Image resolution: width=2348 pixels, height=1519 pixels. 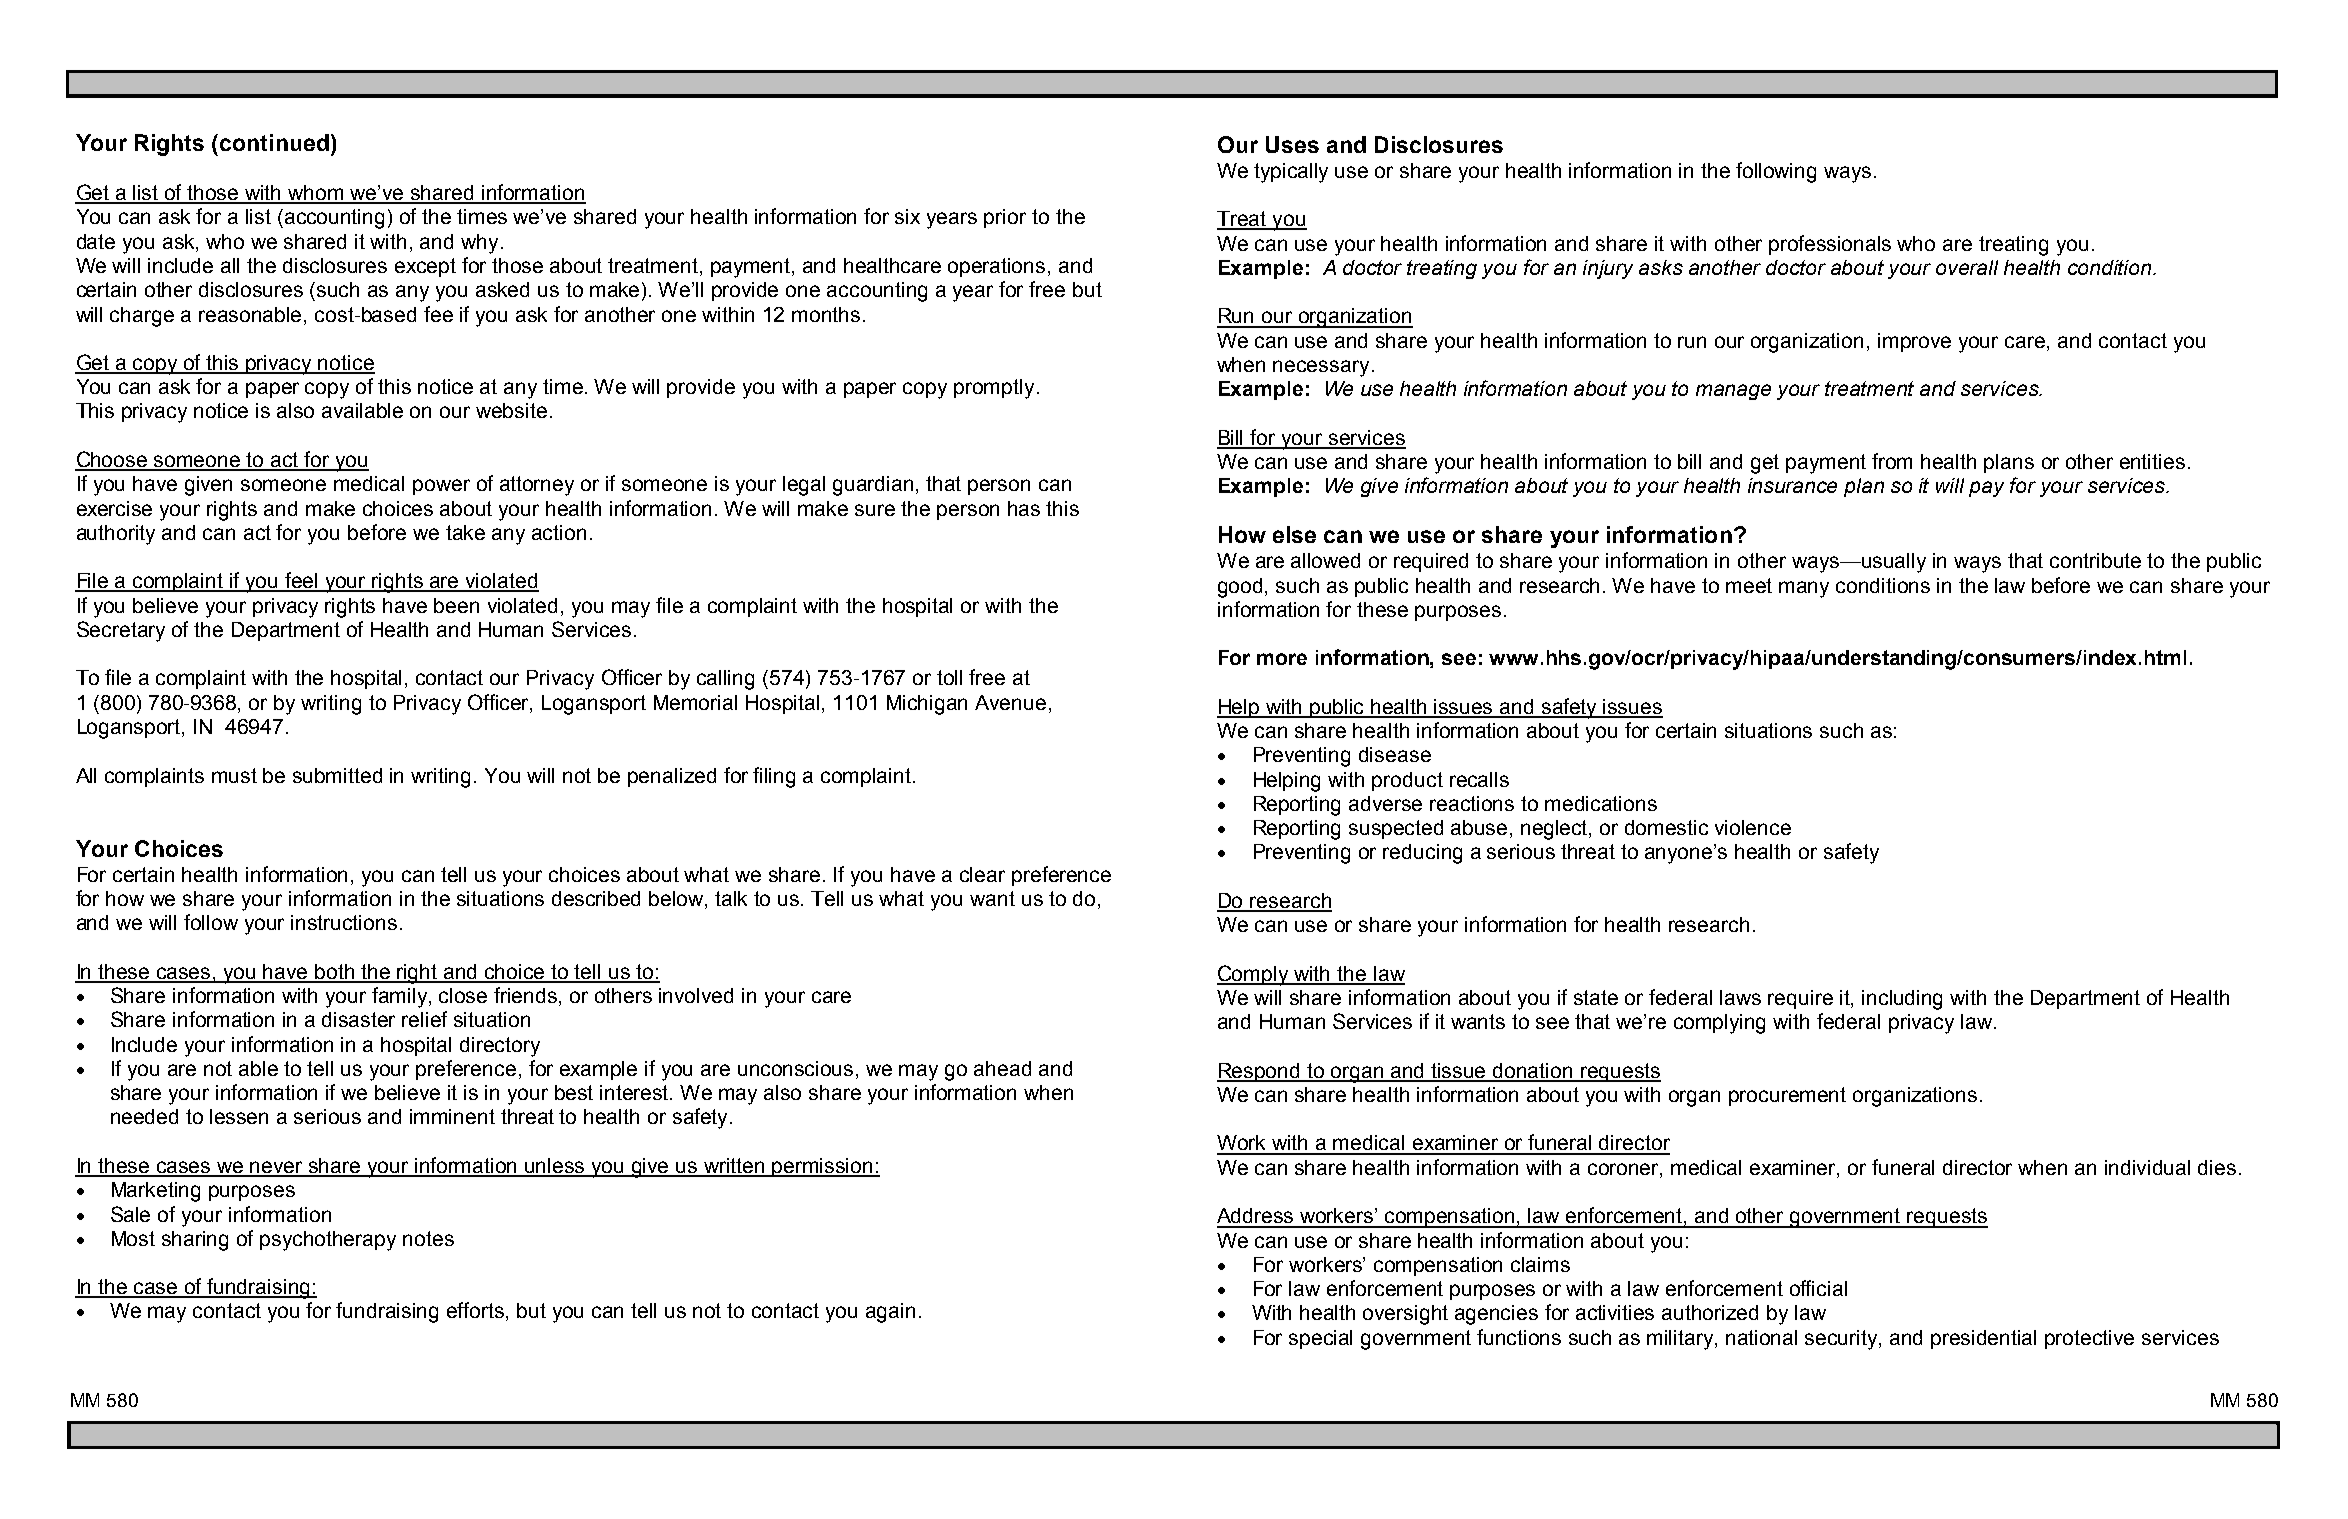 I want to click on instructions, so click(x=344, y=922).
